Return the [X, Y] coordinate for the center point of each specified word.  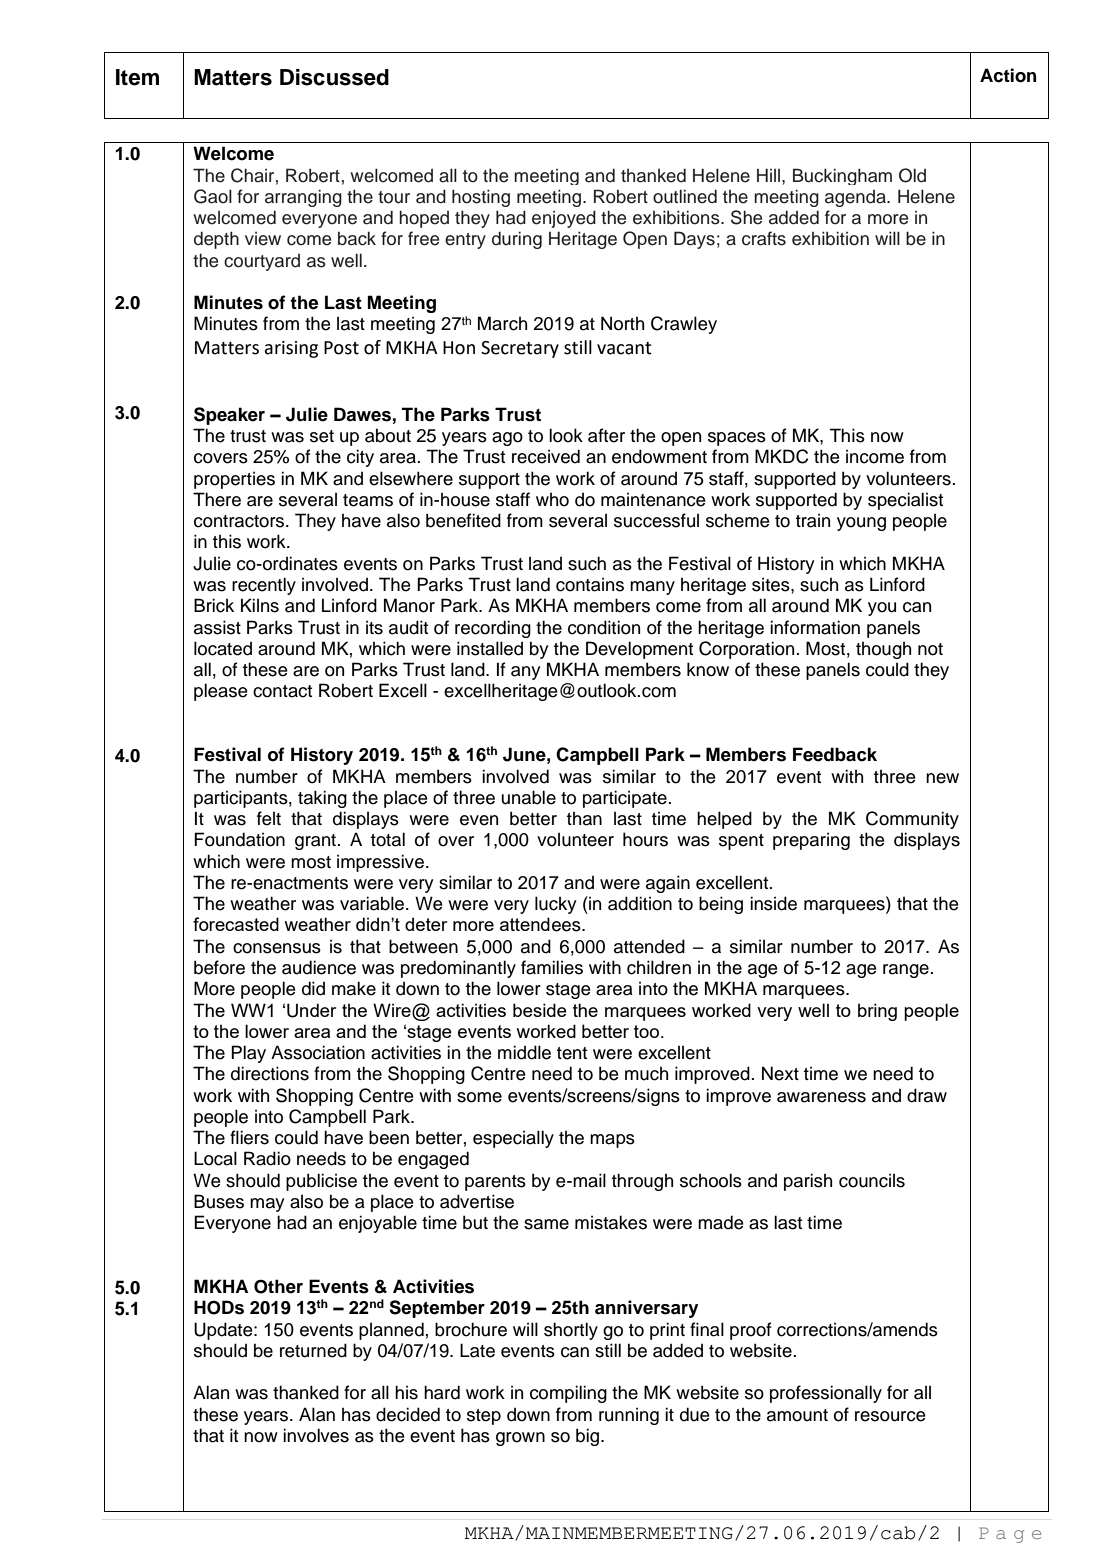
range [907, 971]
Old [912, 175]
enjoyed [564, 219]
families [552, 967]
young [861, 524]
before [219, 967]
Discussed [334, 77]
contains [590, 584]
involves [316, 1435]
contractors [240, 521]
